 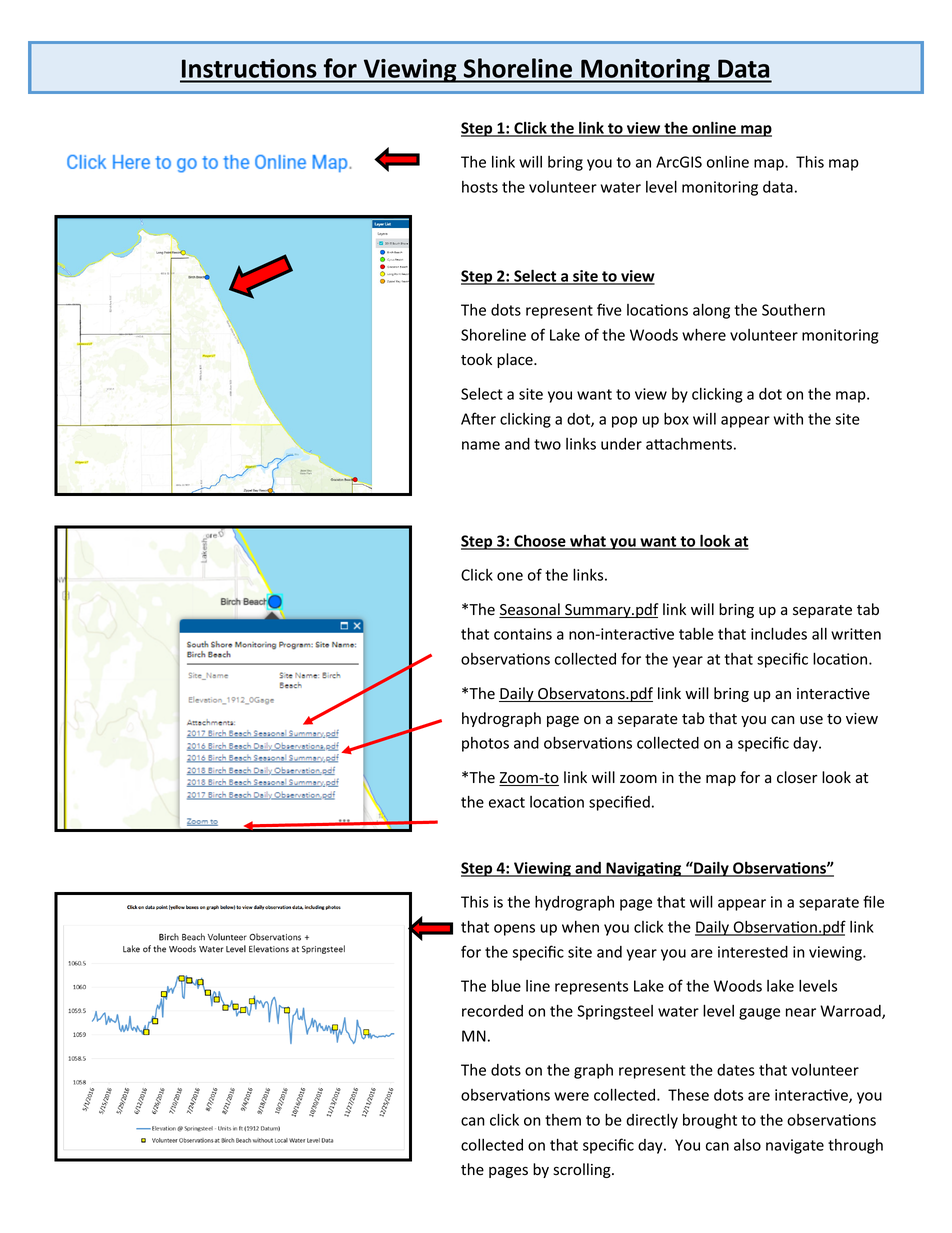 I want to click on table, so click(x=696, y=633).
